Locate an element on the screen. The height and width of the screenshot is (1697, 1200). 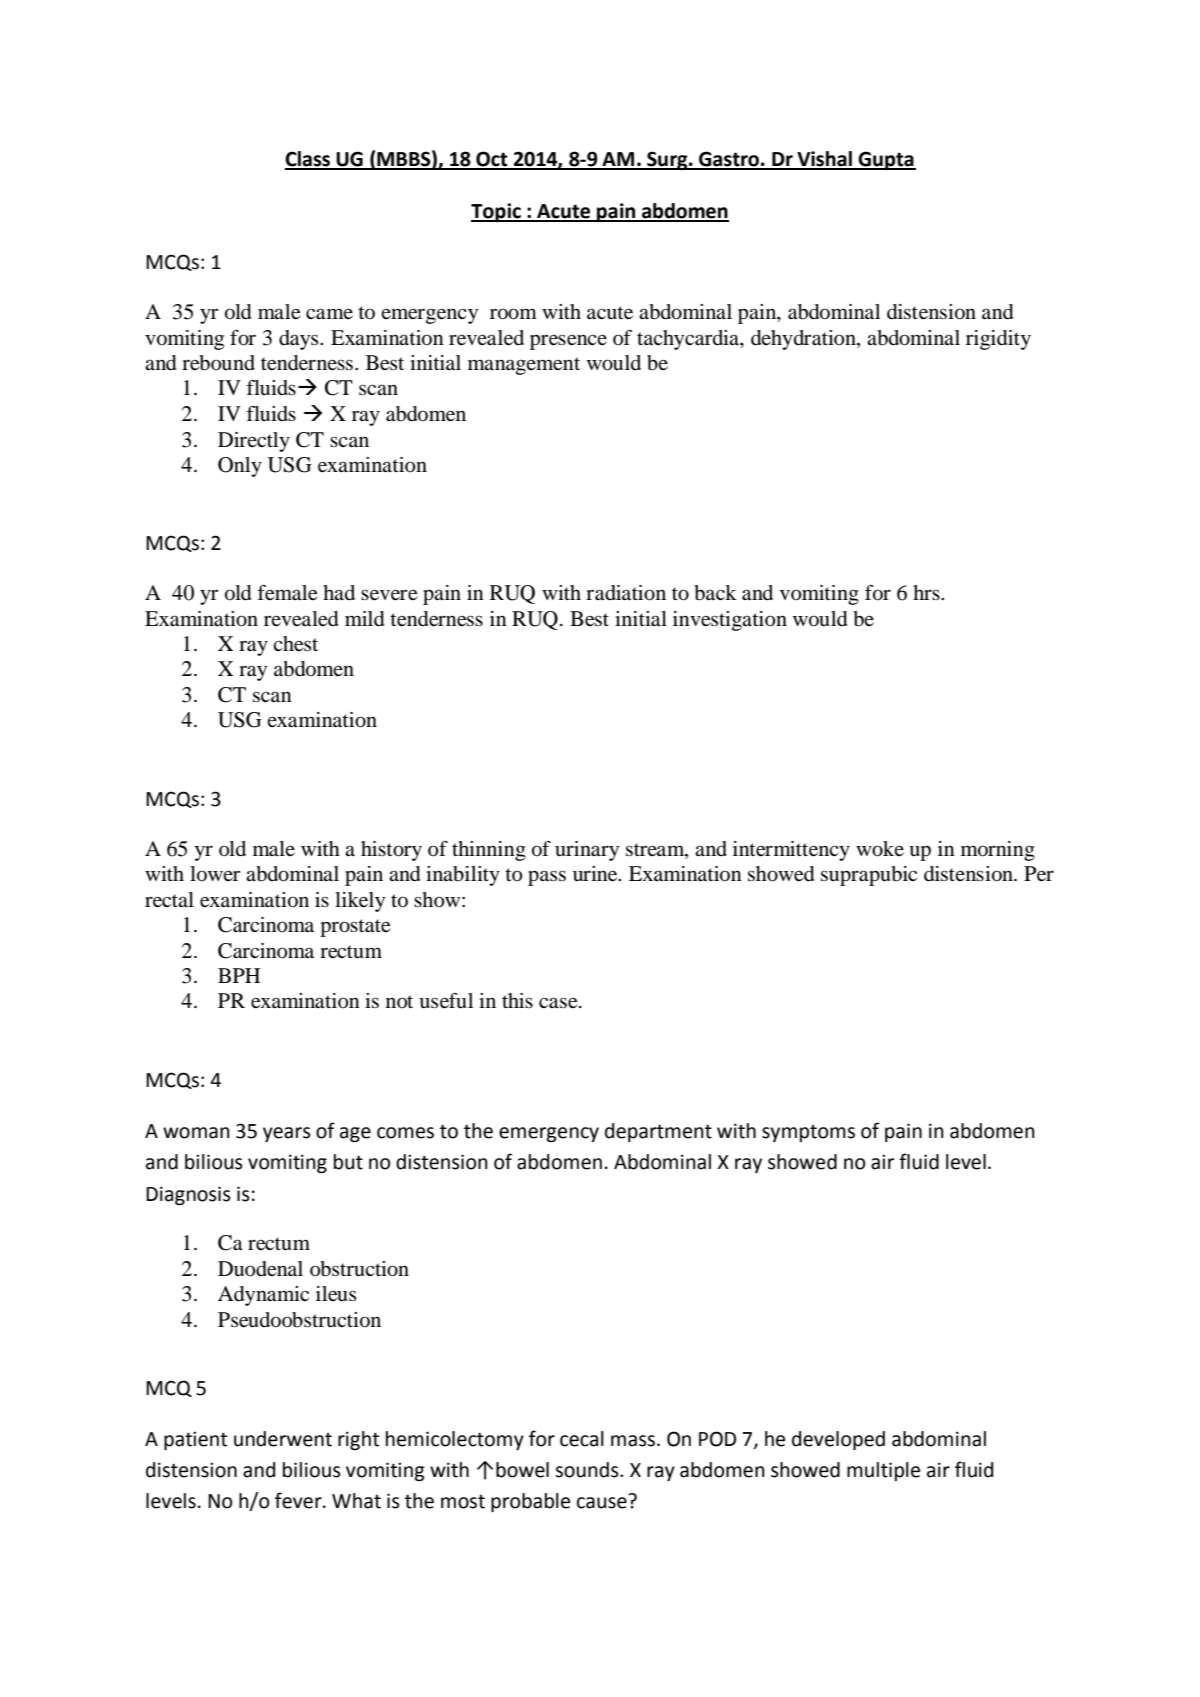
rigidity is located at coordinates (998, 340).
